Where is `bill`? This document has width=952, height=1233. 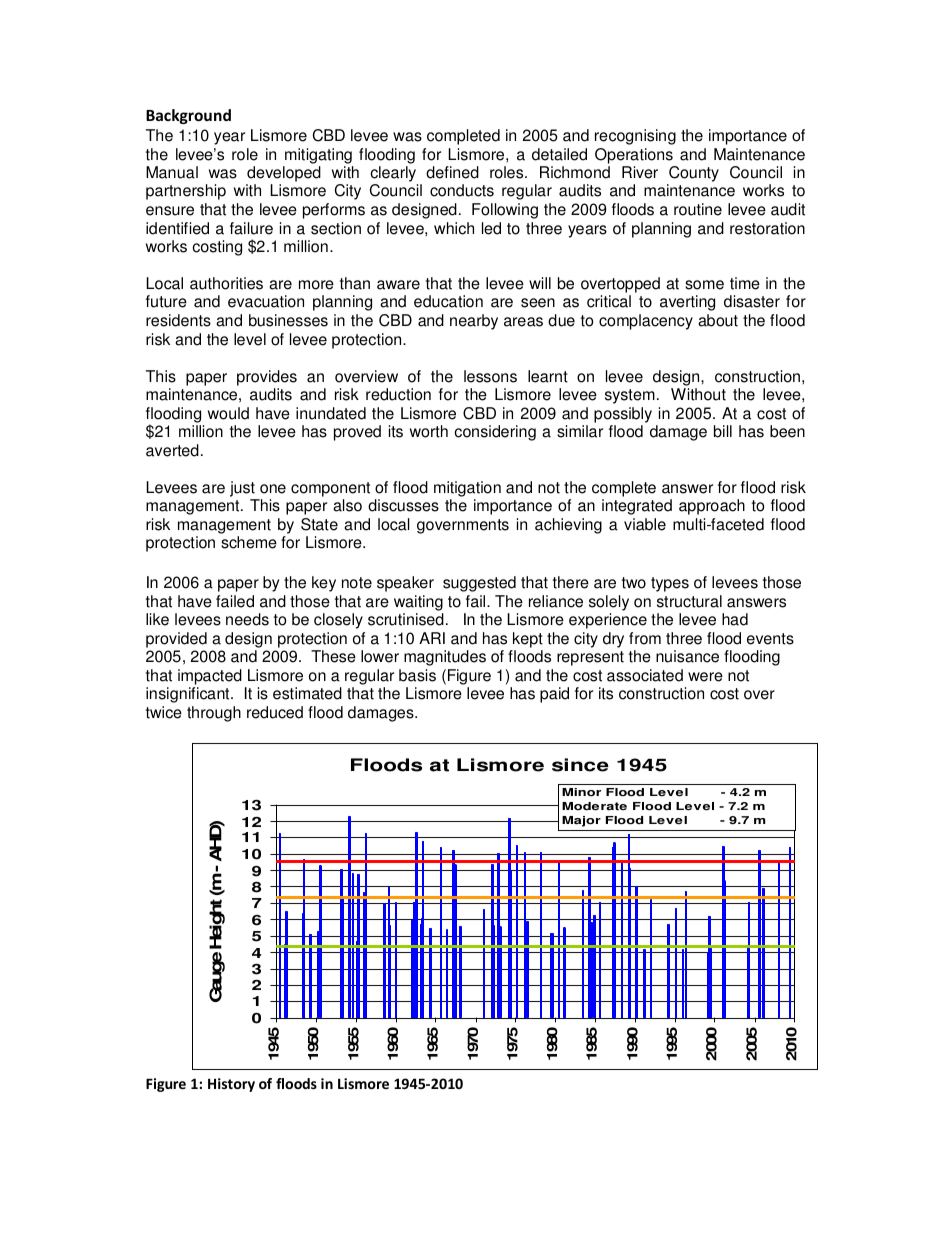
bill is located at coordinates (723, 431).
